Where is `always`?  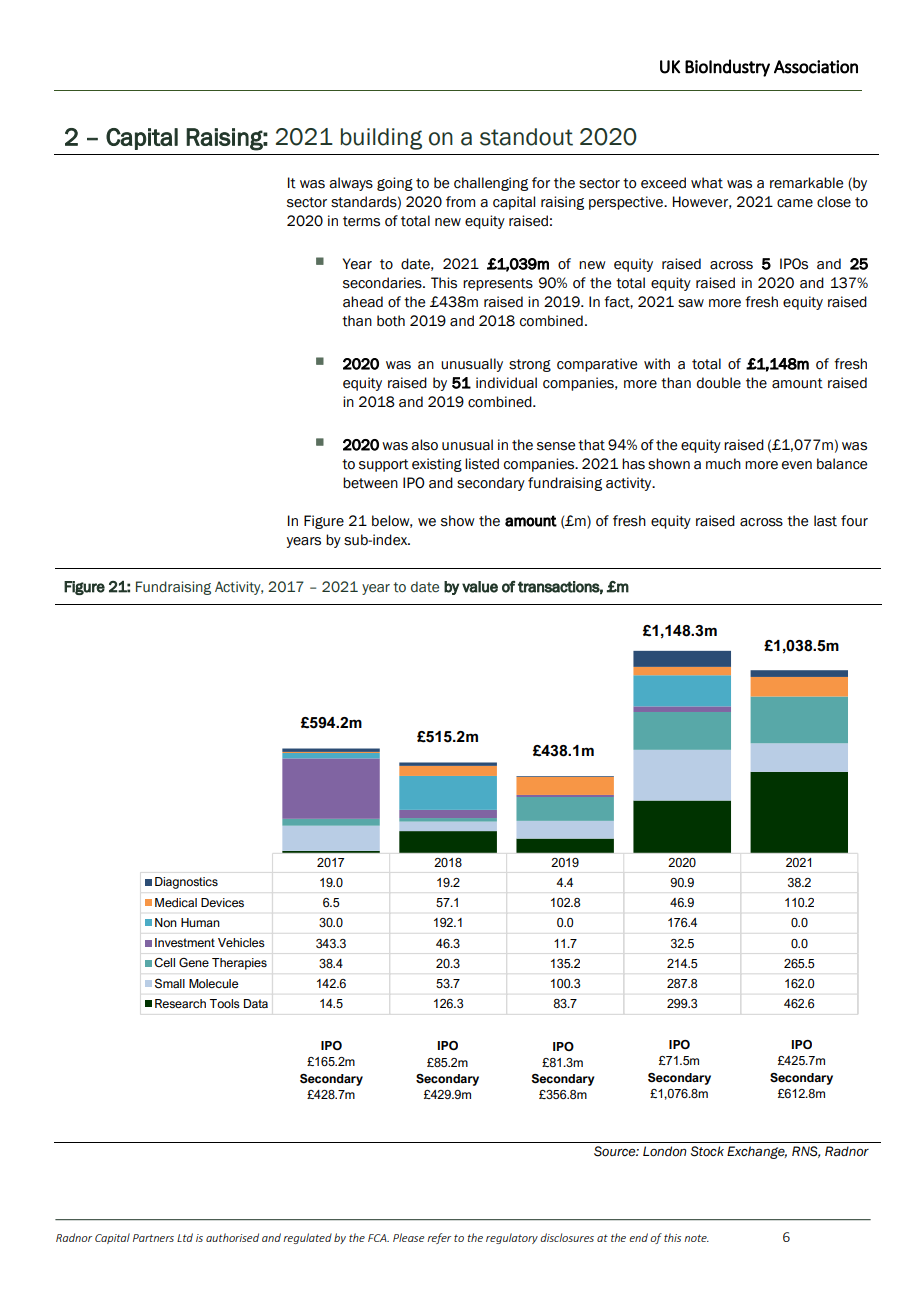 always is located at coordinates (351, 184).
